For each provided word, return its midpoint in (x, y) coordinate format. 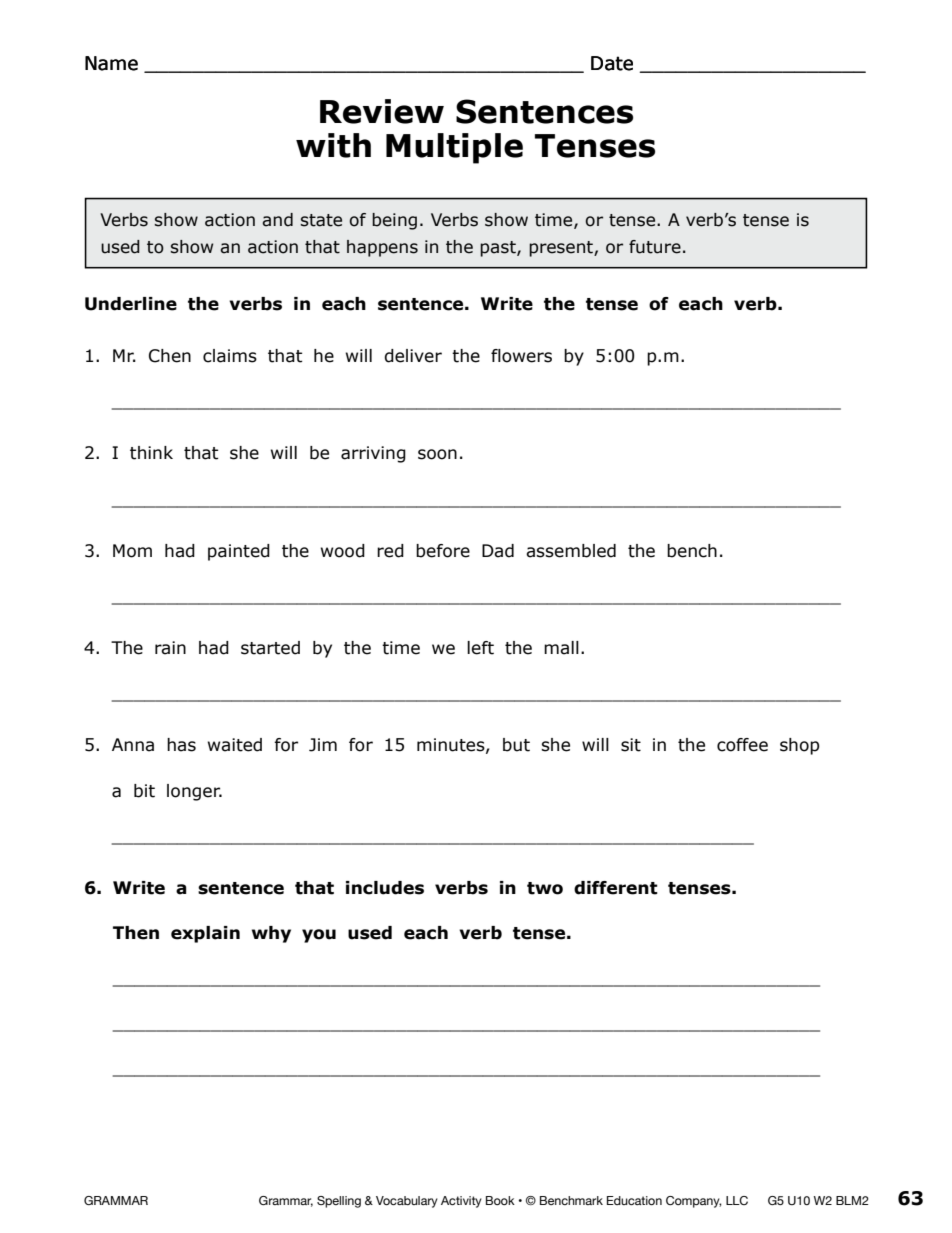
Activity (461, 1202)
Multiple (454, 148)
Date (612, 63)
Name (111, 63)
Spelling (339, 1202)
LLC (737, 1200)
